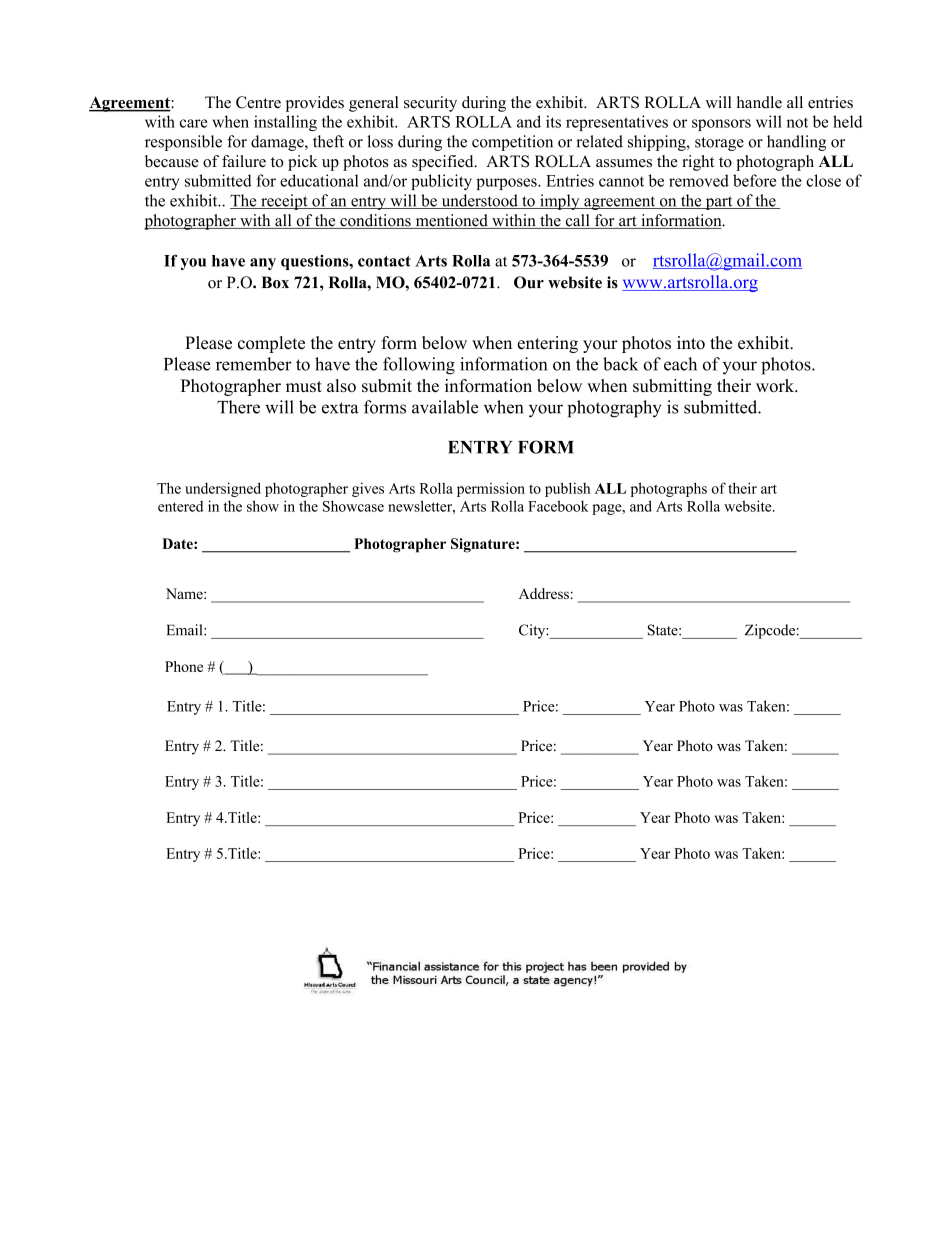  Describe the element at coordinates (548, 344) in the image. I see `entering` at that location.
